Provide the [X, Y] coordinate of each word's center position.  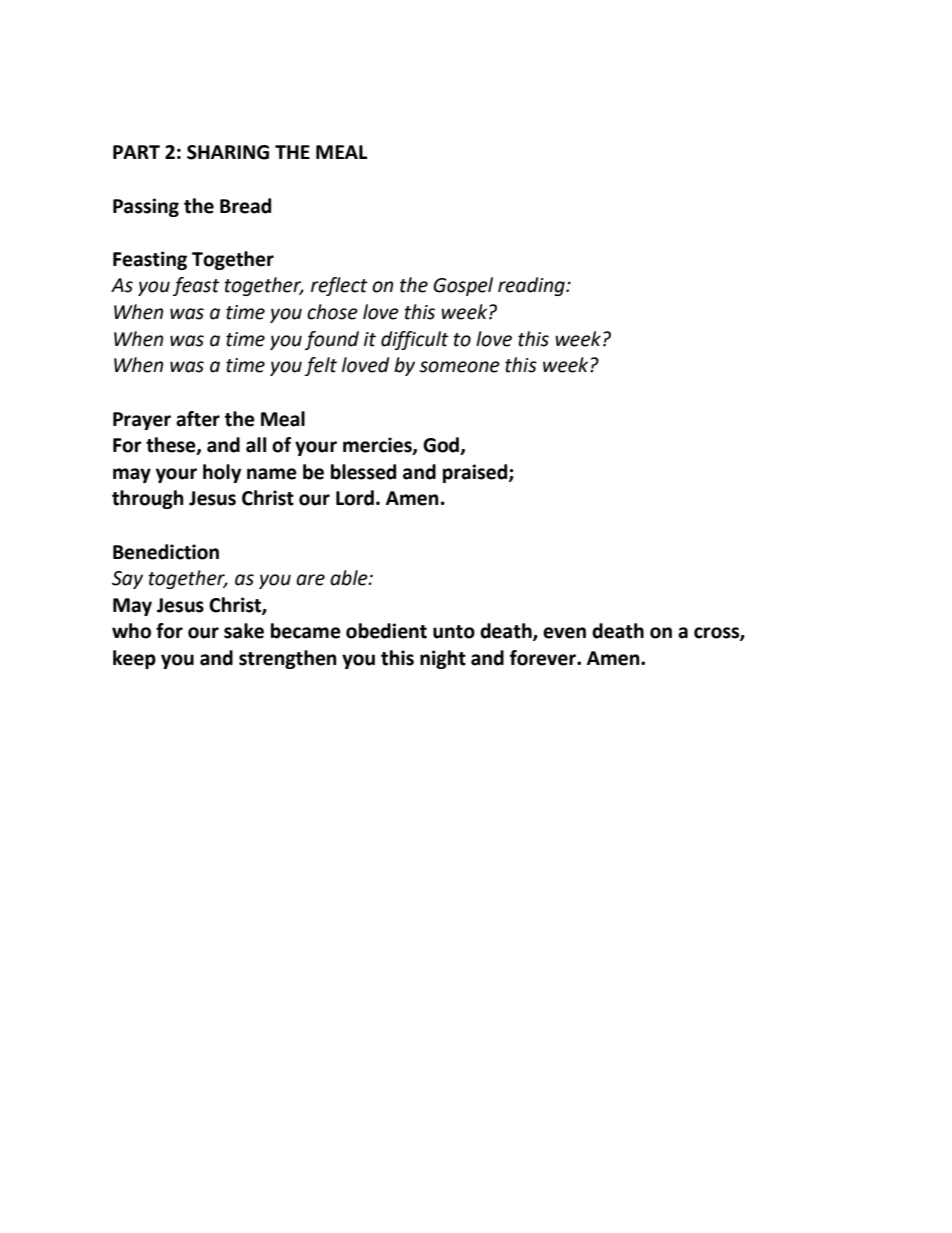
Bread [245, 206]
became [306, 631]
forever [544, 658]
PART [136, 152]
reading [532, 286]
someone [459, 367]
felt [321, 366]
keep [134, 659]
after [198, 419]
